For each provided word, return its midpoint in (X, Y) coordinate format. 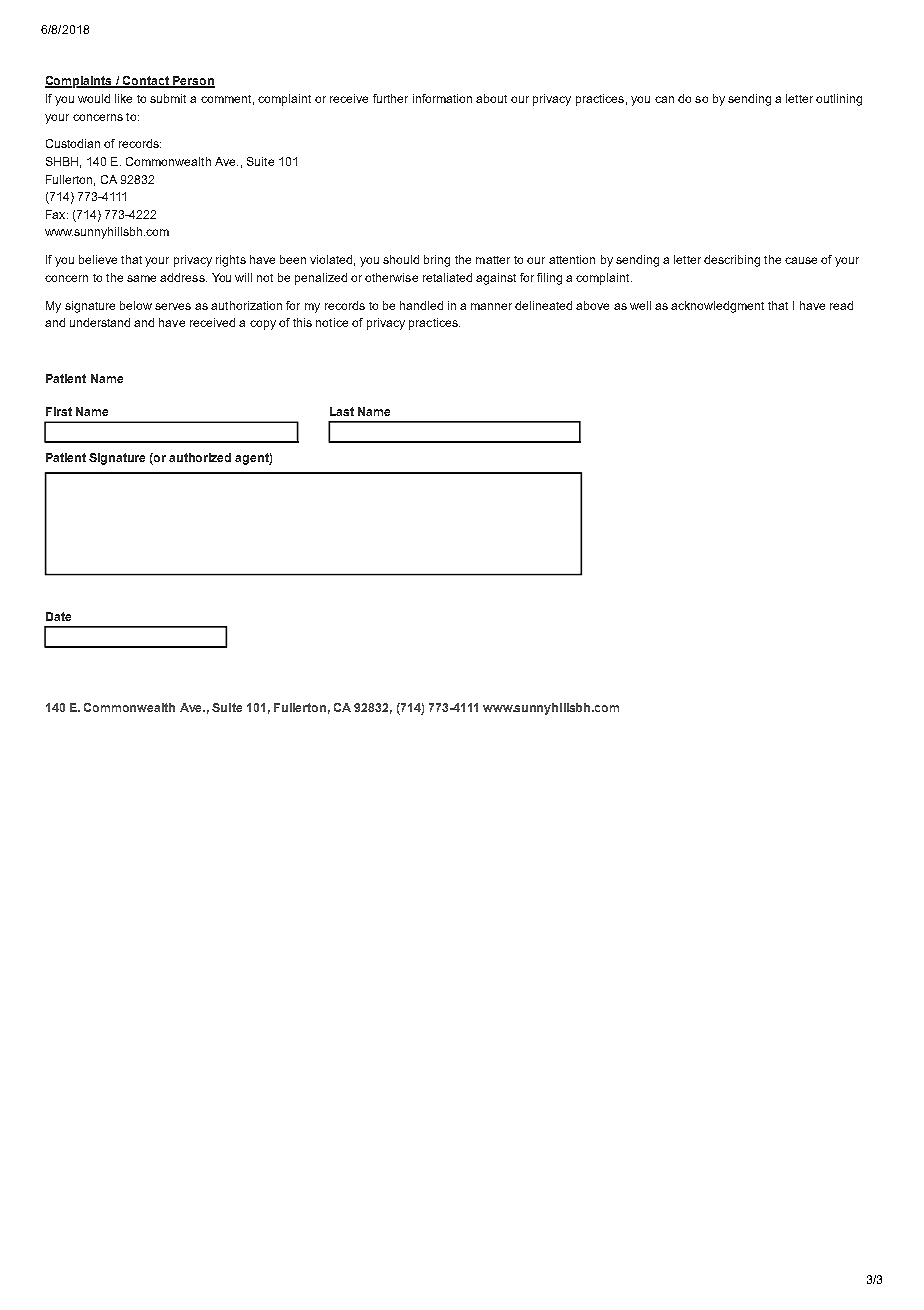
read (841, 305)
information (442, 98)
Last (342, 411)
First (59, 411)
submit (168, 98)
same (141, 278)
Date (58, 616)
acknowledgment (717, 307)
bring (437, 261)
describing (732, 261)
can (664, 99)
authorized (200, 457)
